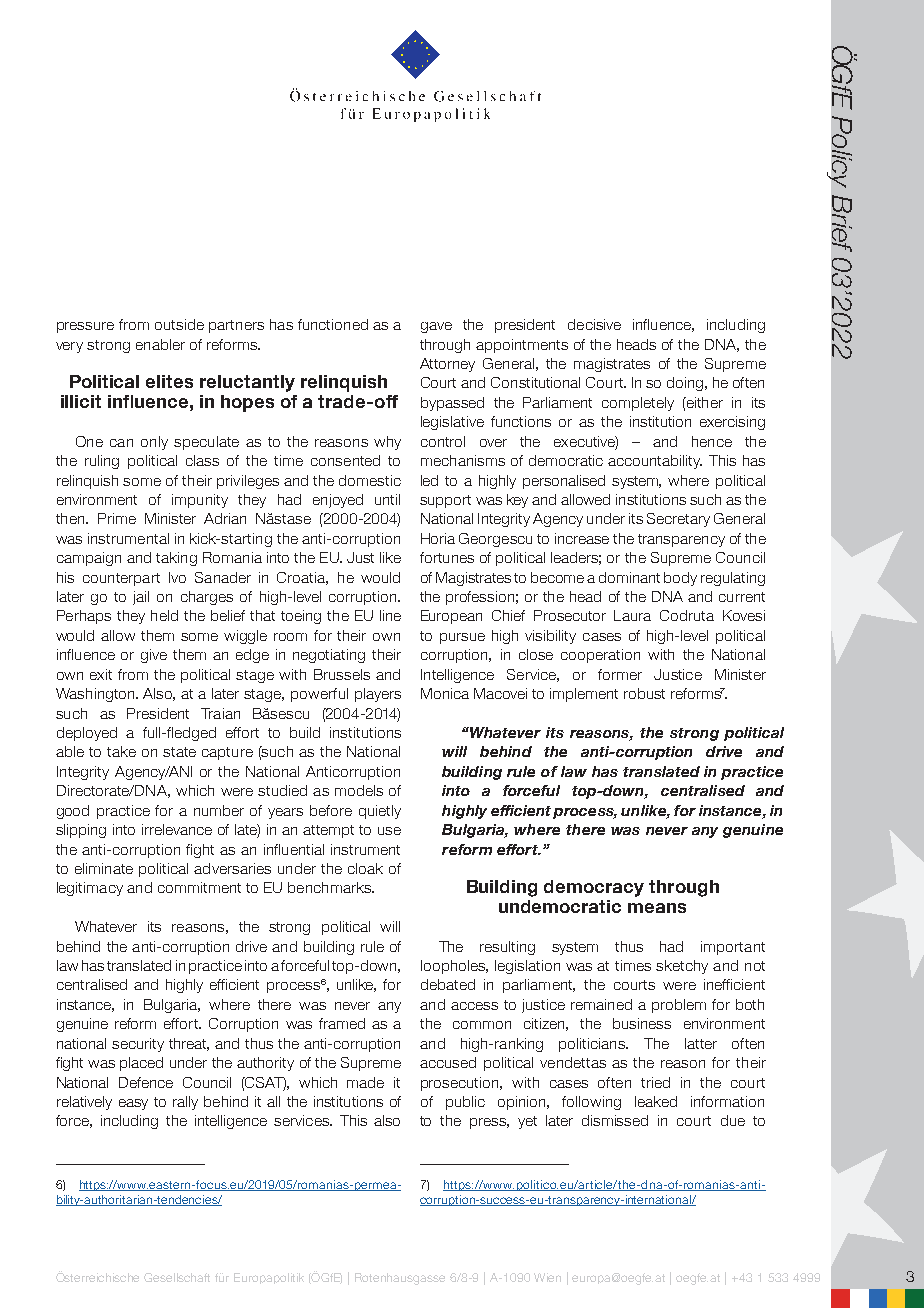 The image size is (924, 1308). Describe the element at coordinates (177, 1277) in the page. I see `Gesellschaft` at that location.
